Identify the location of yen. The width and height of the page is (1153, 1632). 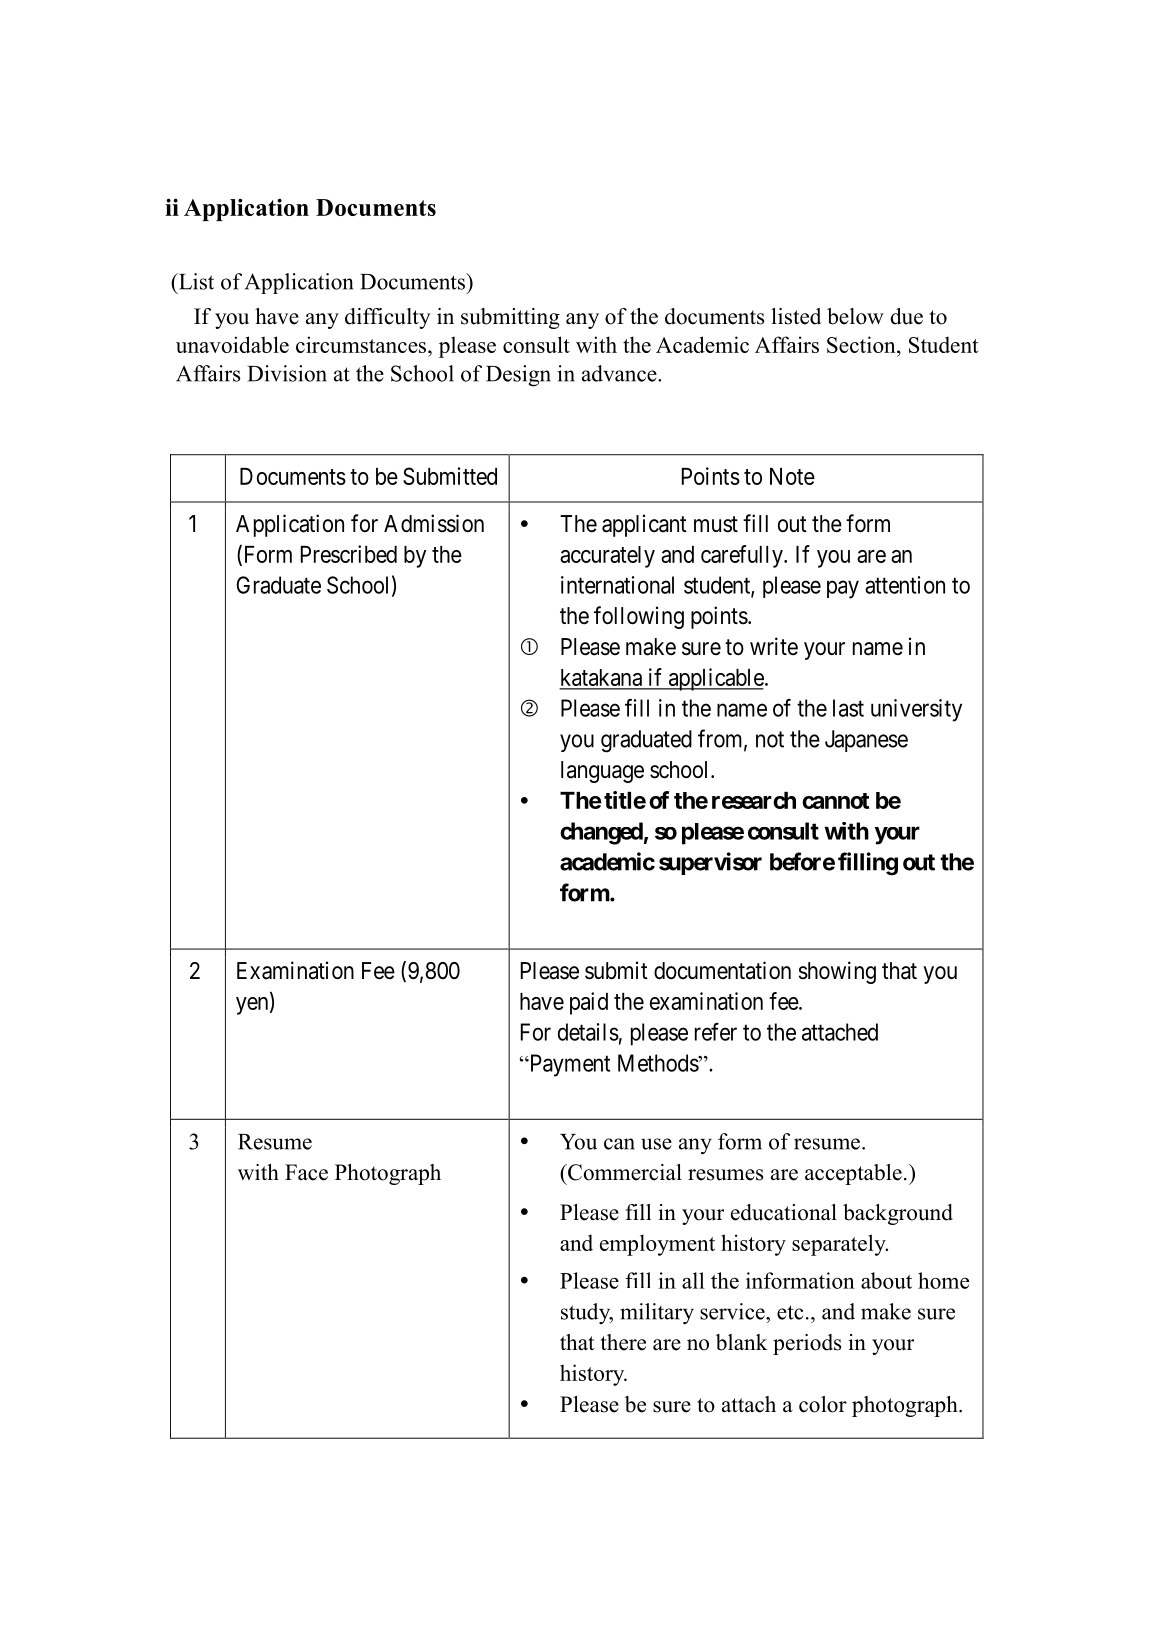
(253, 1006).
